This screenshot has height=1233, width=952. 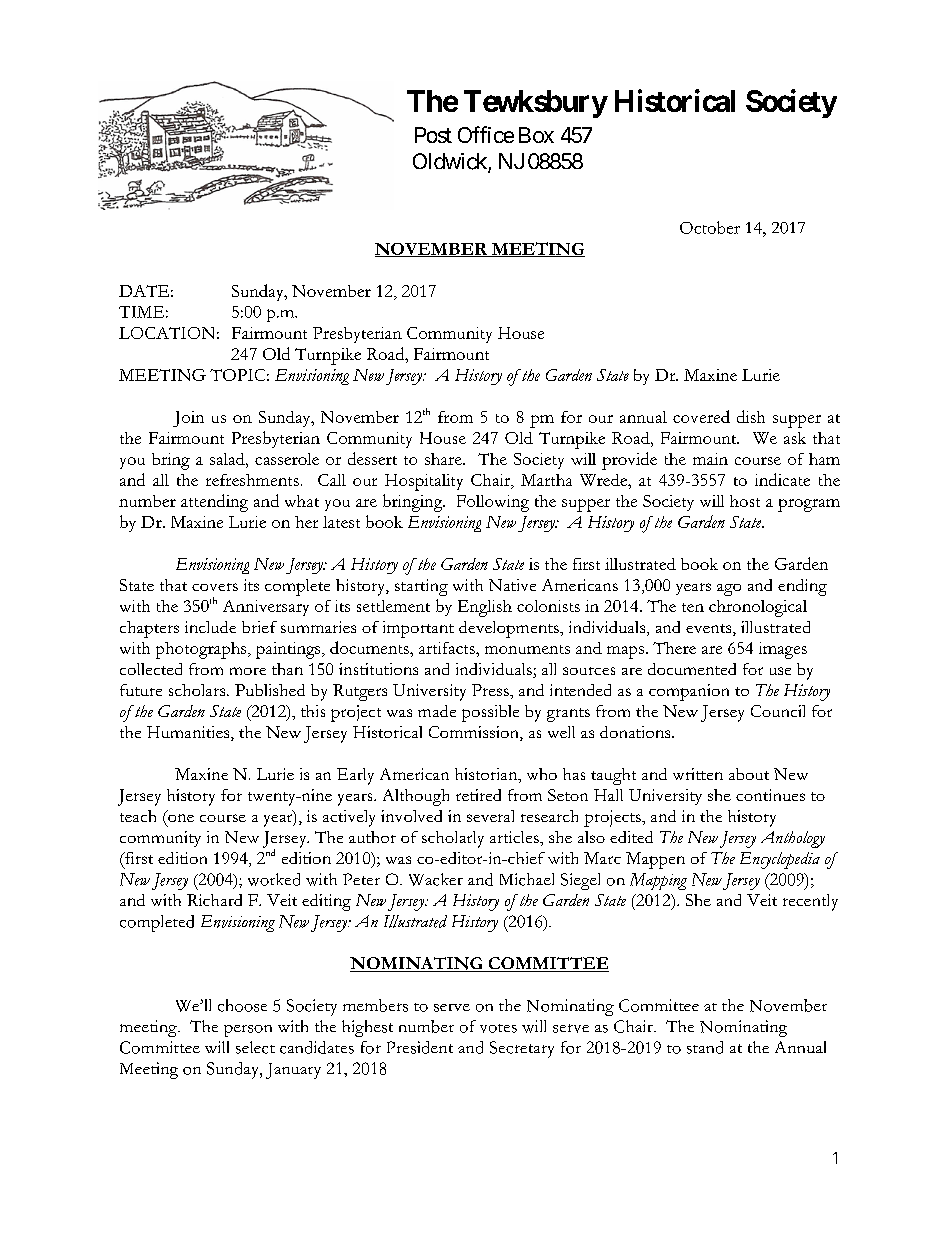 I want to click on October, so click(x=710, y=227).
